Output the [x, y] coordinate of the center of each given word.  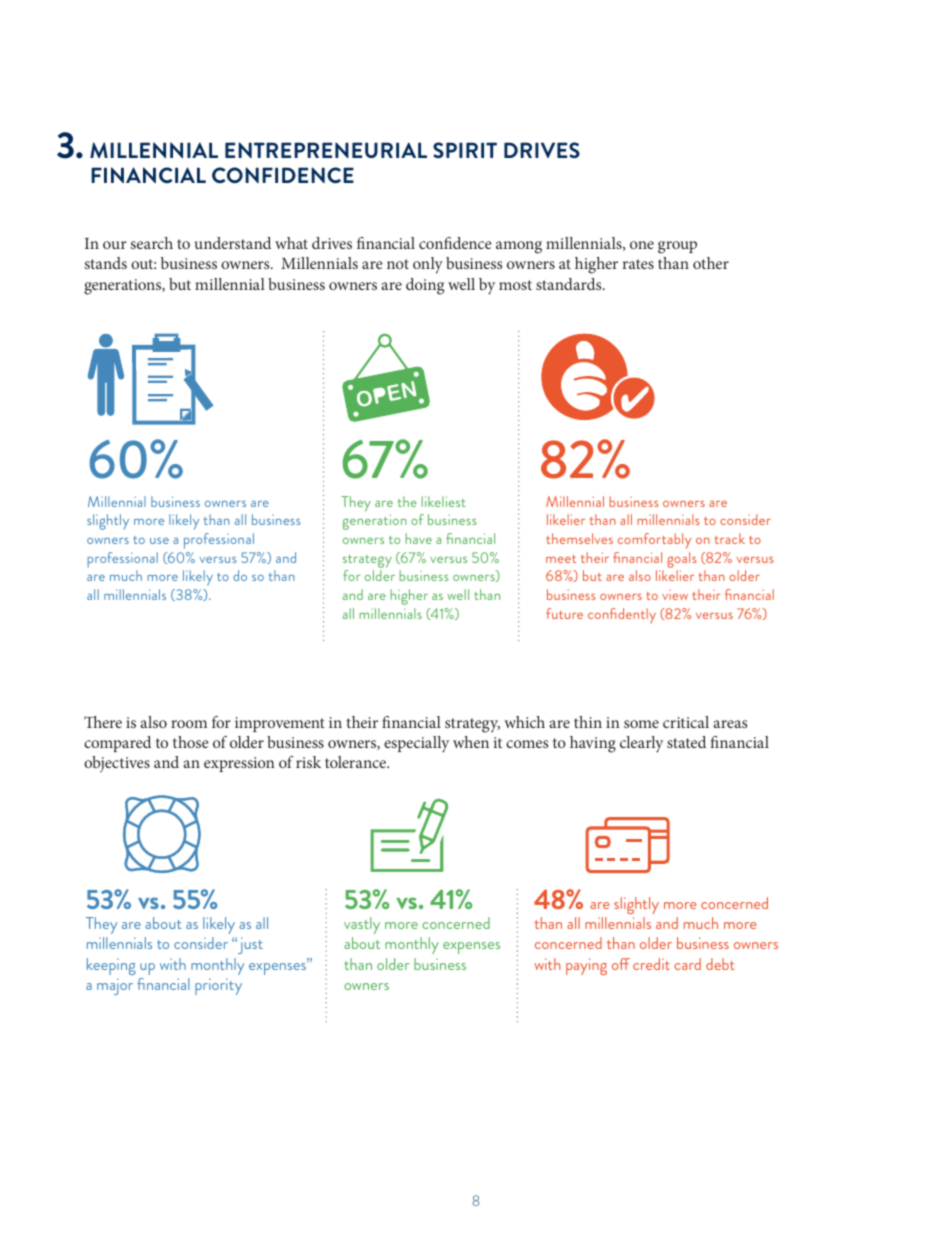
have [418, 538]
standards [570, 284]
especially [416, 744]
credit [651, 964]
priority [218, 986]
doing [425, 286]
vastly [362, 925]
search [151, 243]
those [191, 742]
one [642, 245]
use [159, 541]
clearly [641, 744]
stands [105, 263]
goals [682, 560]
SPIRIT [465, 150]
